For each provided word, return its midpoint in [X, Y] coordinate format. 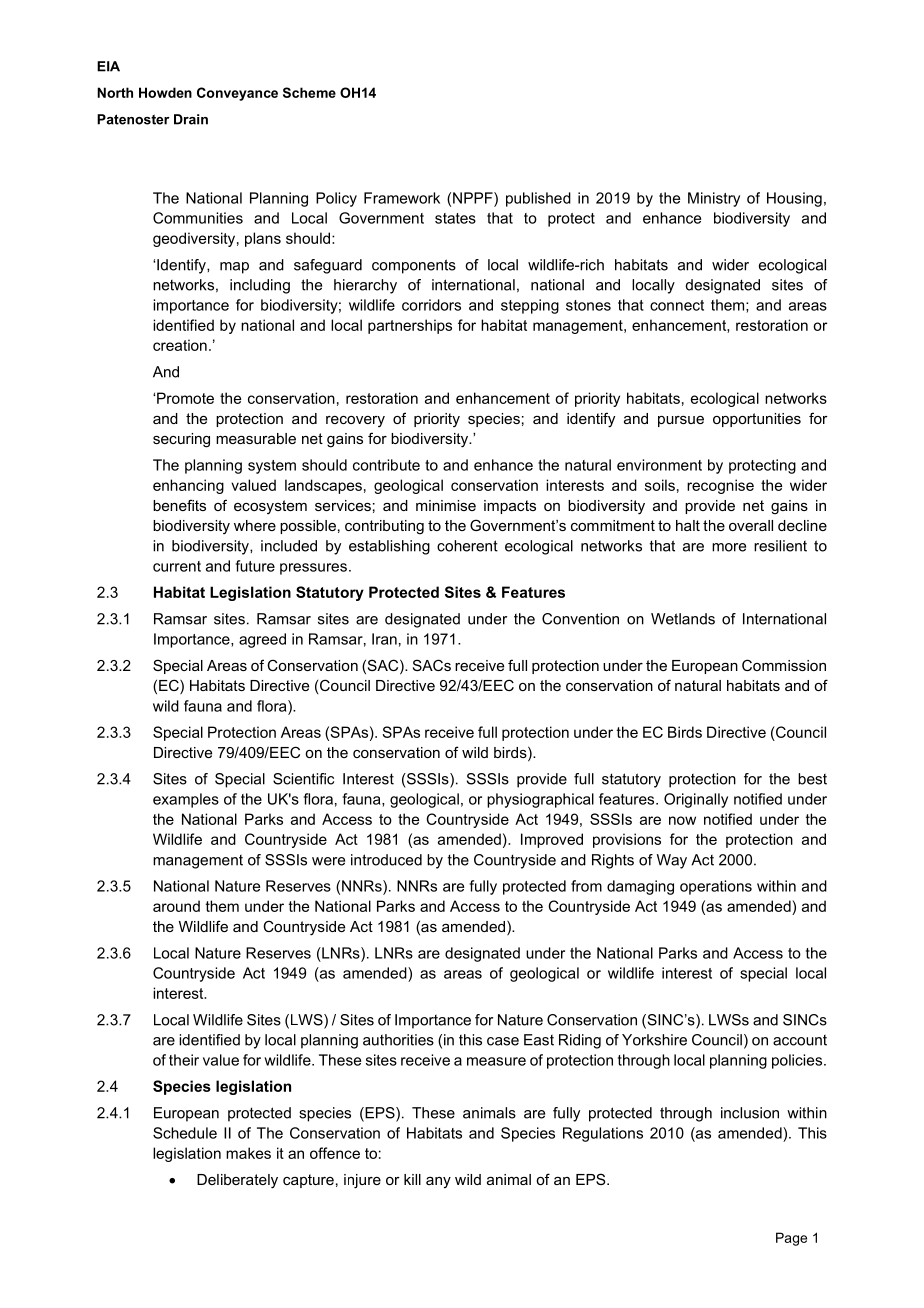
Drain [191, 119]
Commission [784, 665]
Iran [384, 639]
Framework [402, 198]
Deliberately [237, 1181]
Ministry [714, 199]
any [438, 1182]
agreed [262, 640]
